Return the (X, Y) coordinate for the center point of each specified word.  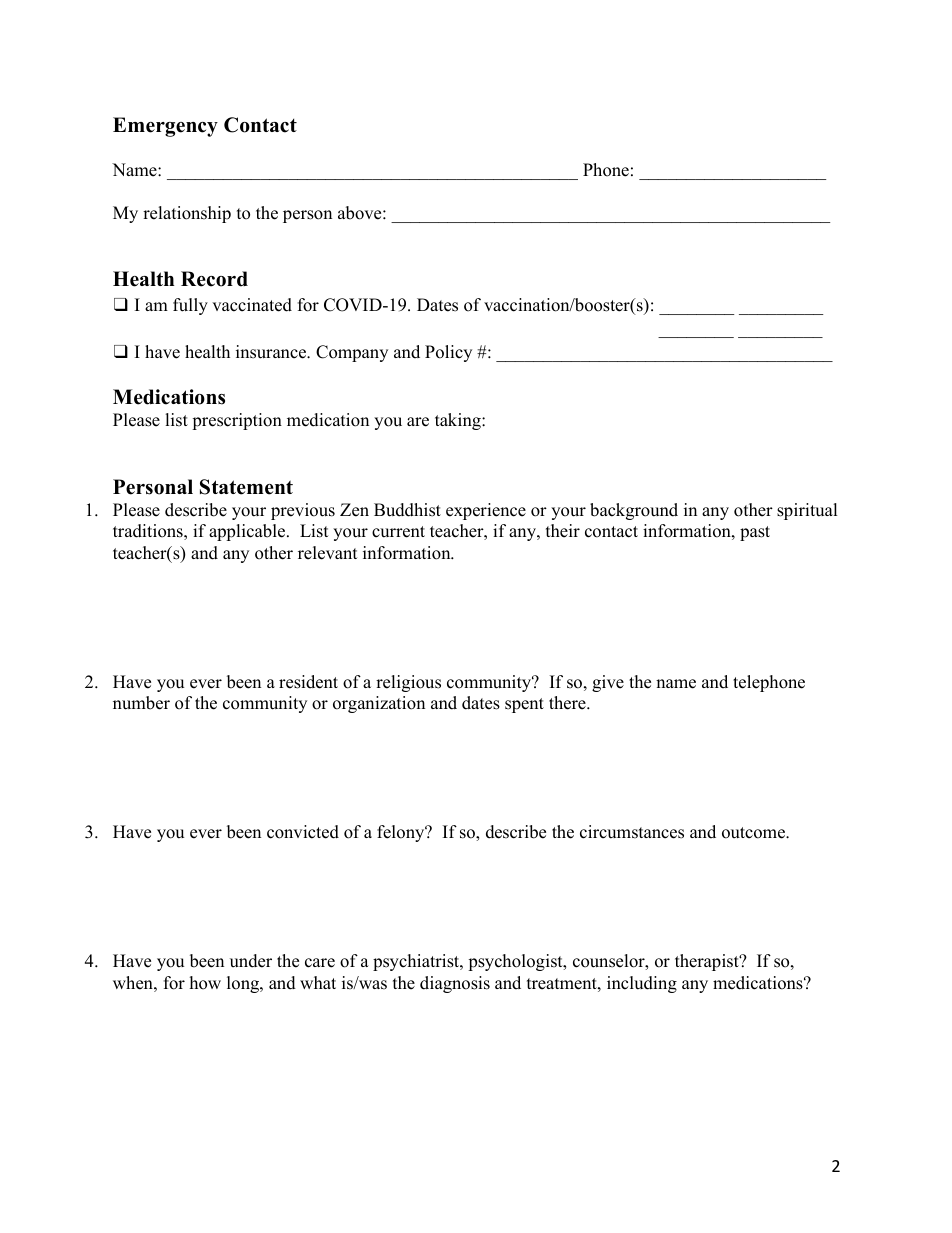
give (608, 683)
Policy (448, 353)
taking (459, 421)
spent (524, 705)
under (251, 961)
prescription (237, 421)
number (141, 703)
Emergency (165, 127)
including (642, 984)
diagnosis (455, 984)
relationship (187, 214)
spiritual (807, 511)
